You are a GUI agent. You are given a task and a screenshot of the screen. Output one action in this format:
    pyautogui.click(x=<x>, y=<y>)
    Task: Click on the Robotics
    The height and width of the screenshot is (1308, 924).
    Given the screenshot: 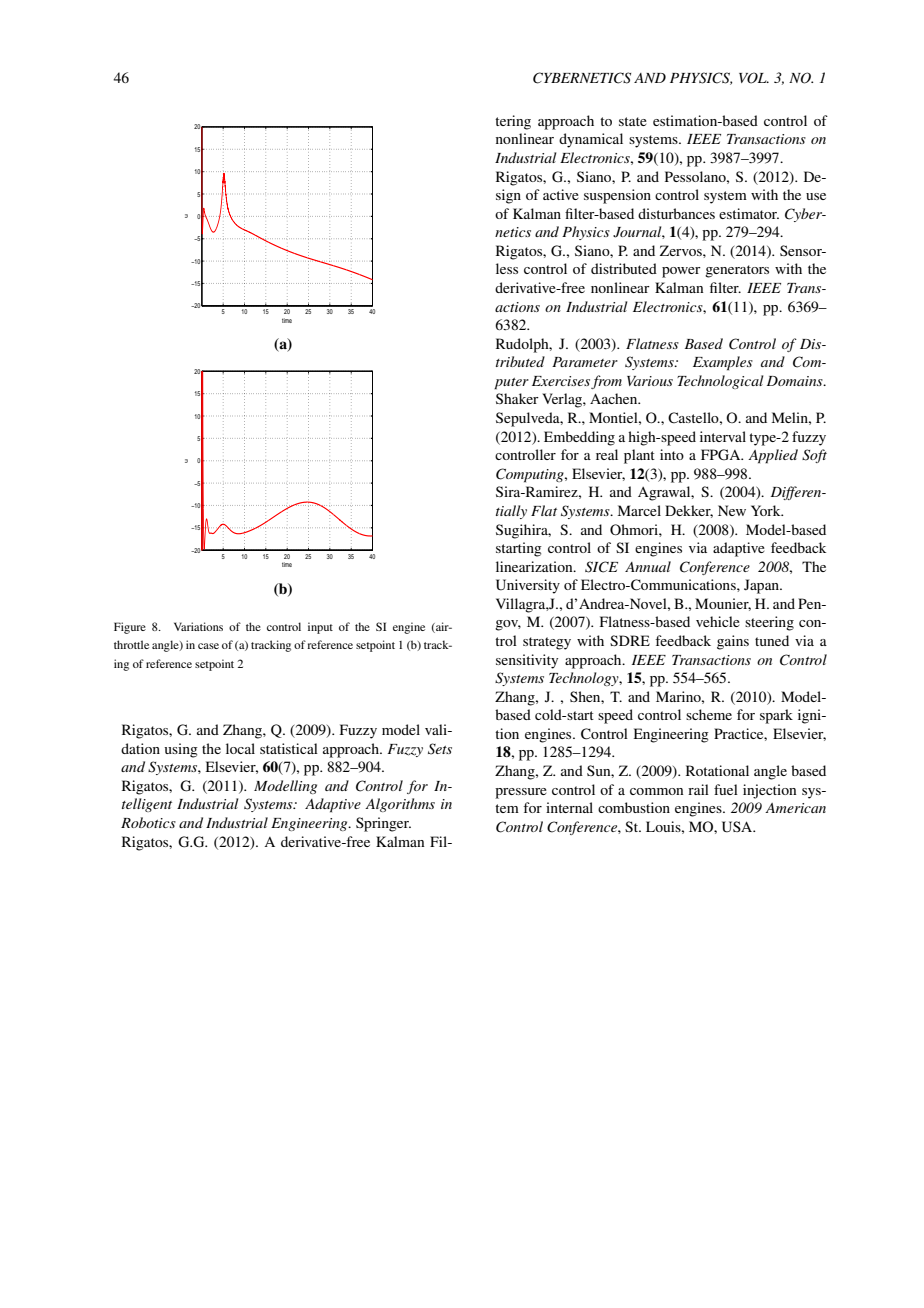 What is the action you would take?
    pyautogui.click(x=148, y=822)
